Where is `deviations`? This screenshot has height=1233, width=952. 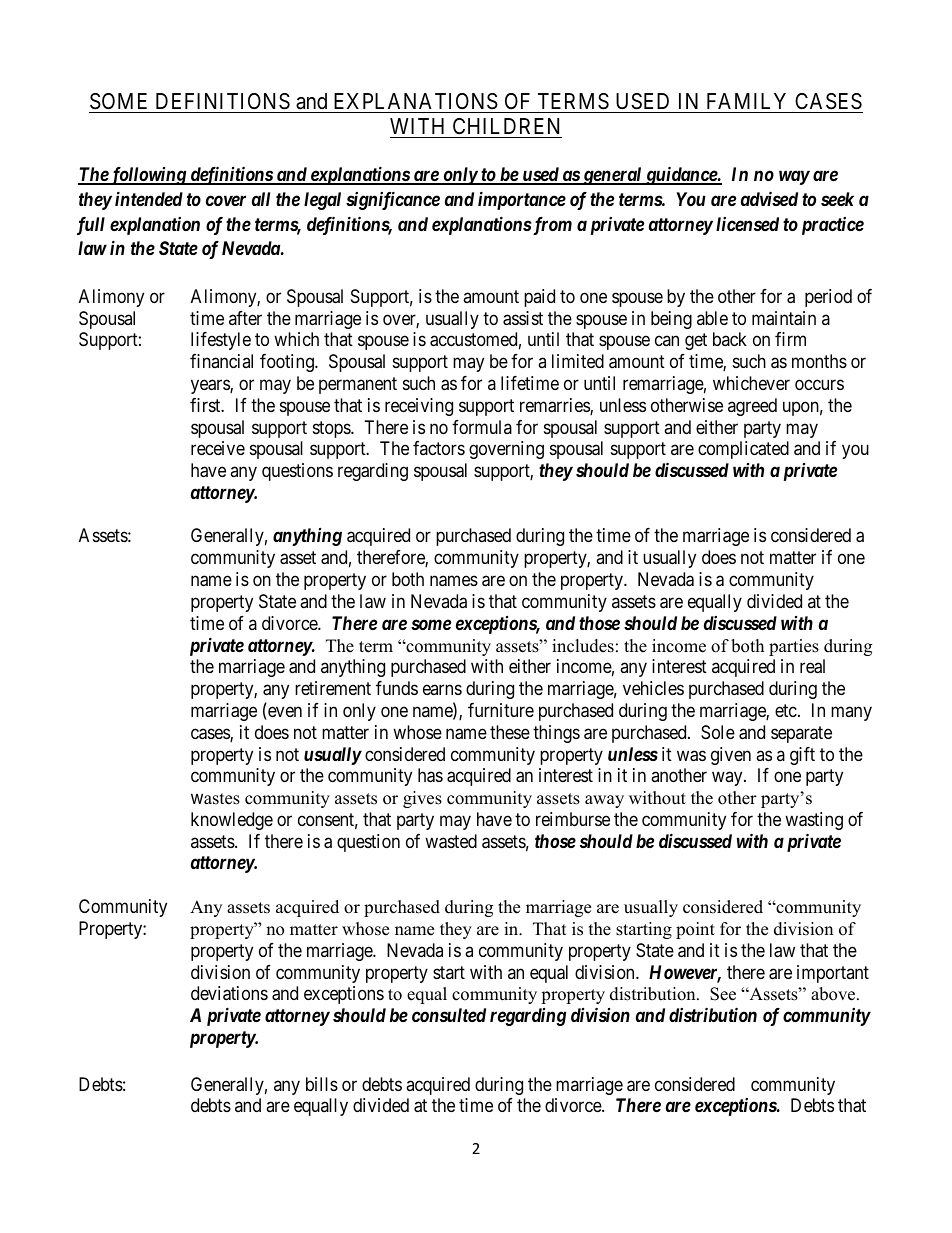 deviations is located at coordinates (229, 993).
